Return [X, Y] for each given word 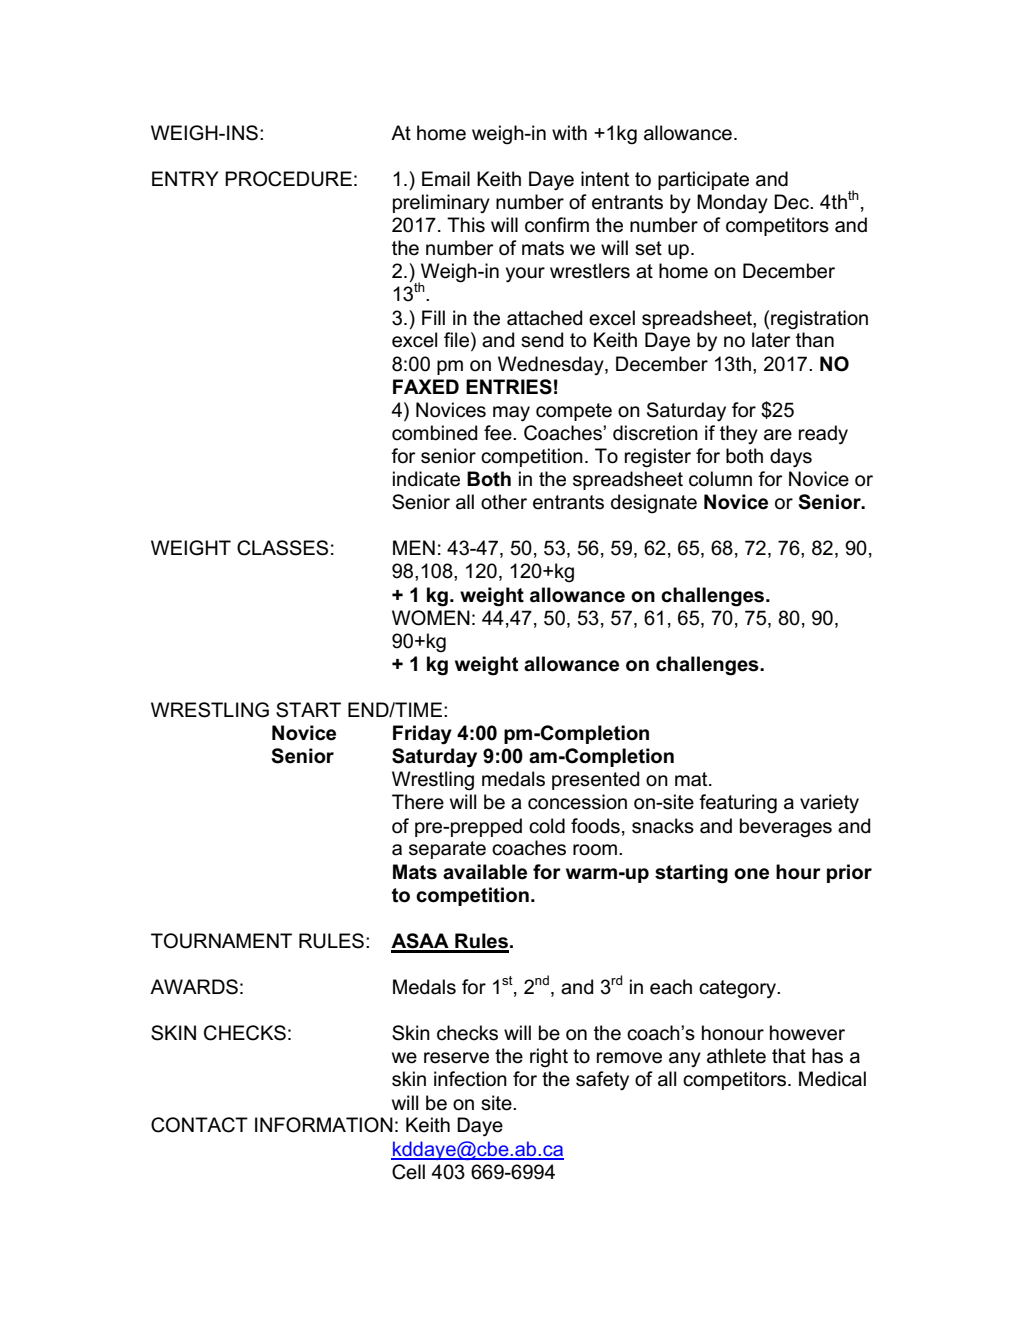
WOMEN [431, 618]
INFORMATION [324, 1125]
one [751, 874]
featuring [738, 804]
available [485, 872]
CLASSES [282, 548]
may [511, 414]
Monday [732, 203]
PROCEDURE [288, 179]
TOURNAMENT [221, 941]
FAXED [426, 386]
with [569, 132]
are [778, 435]
